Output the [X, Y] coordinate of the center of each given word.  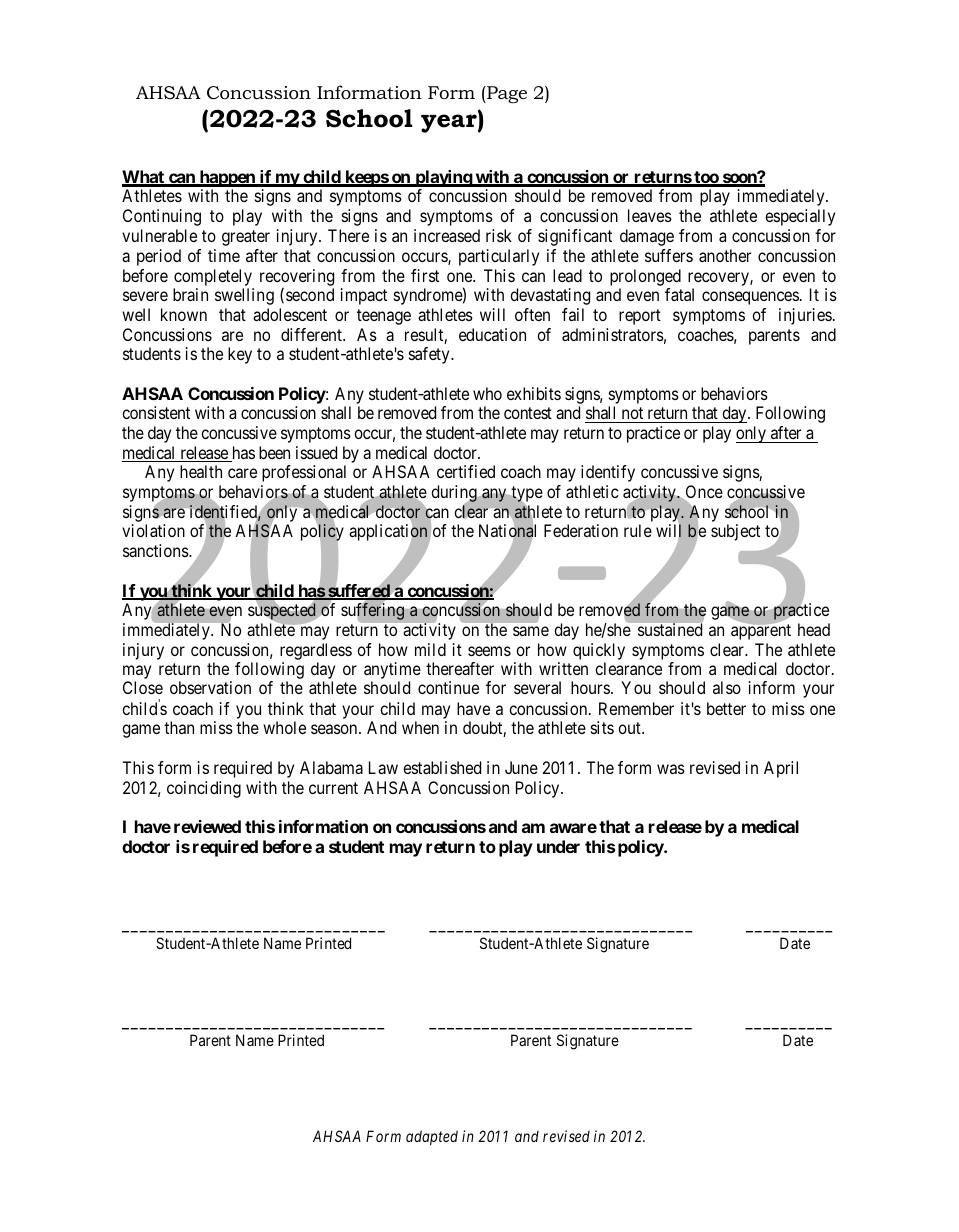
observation [210, 687]
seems [489, 651]
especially [800, 217]
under [558, 846]
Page [506, 95]
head [814, 629]
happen [227, 180]
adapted [432, 1137]
